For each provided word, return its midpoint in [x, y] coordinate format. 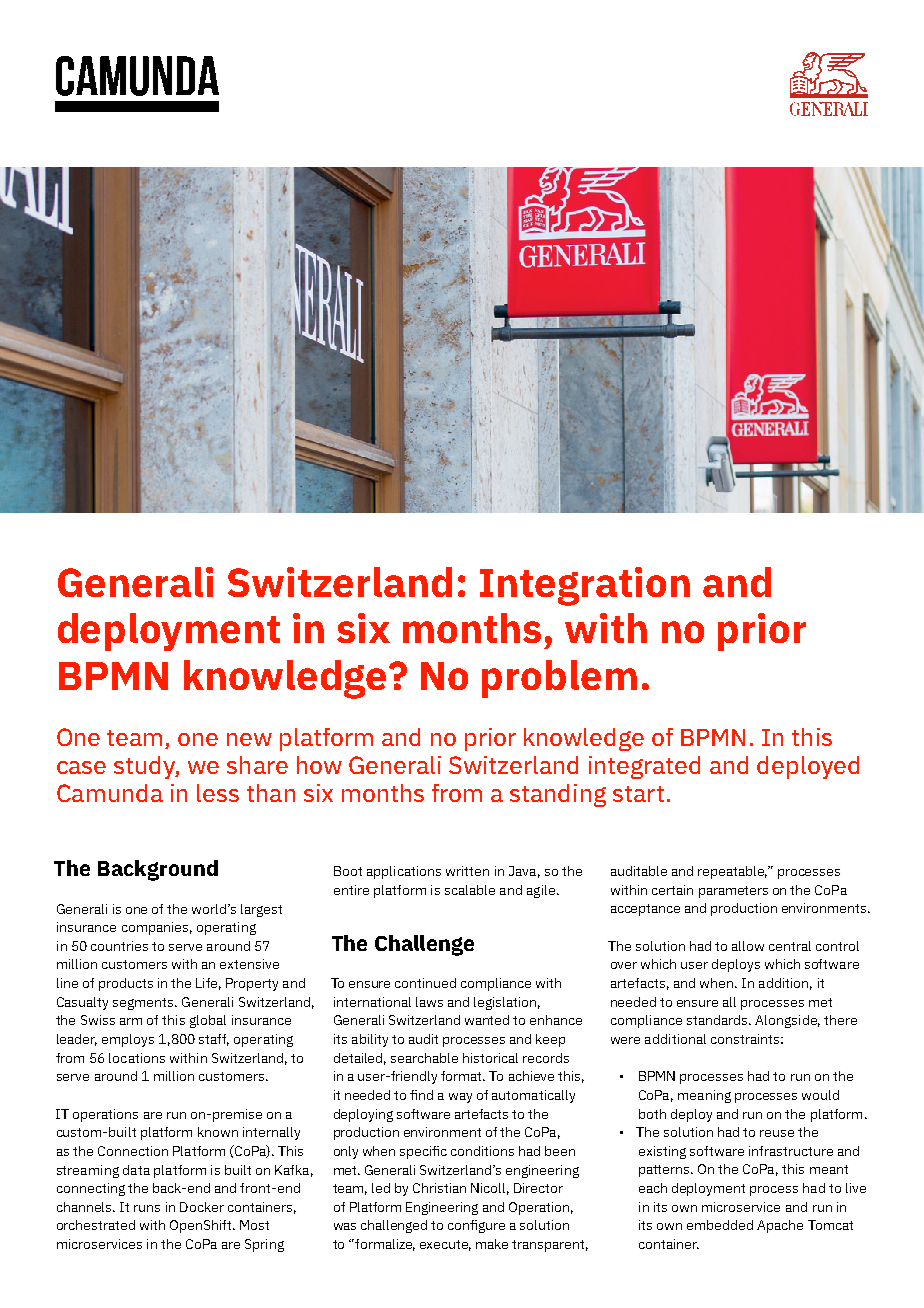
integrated [644, 767]
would [820, 1095]
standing [558, 795]
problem [559, 679]
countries [119, 946]
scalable [470, 890]
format [462, 1076]
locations [137, 1058]
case [81, 767]
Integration [585, 586]
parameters [733, 892]
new [249, 739]
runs [147, 1208]
